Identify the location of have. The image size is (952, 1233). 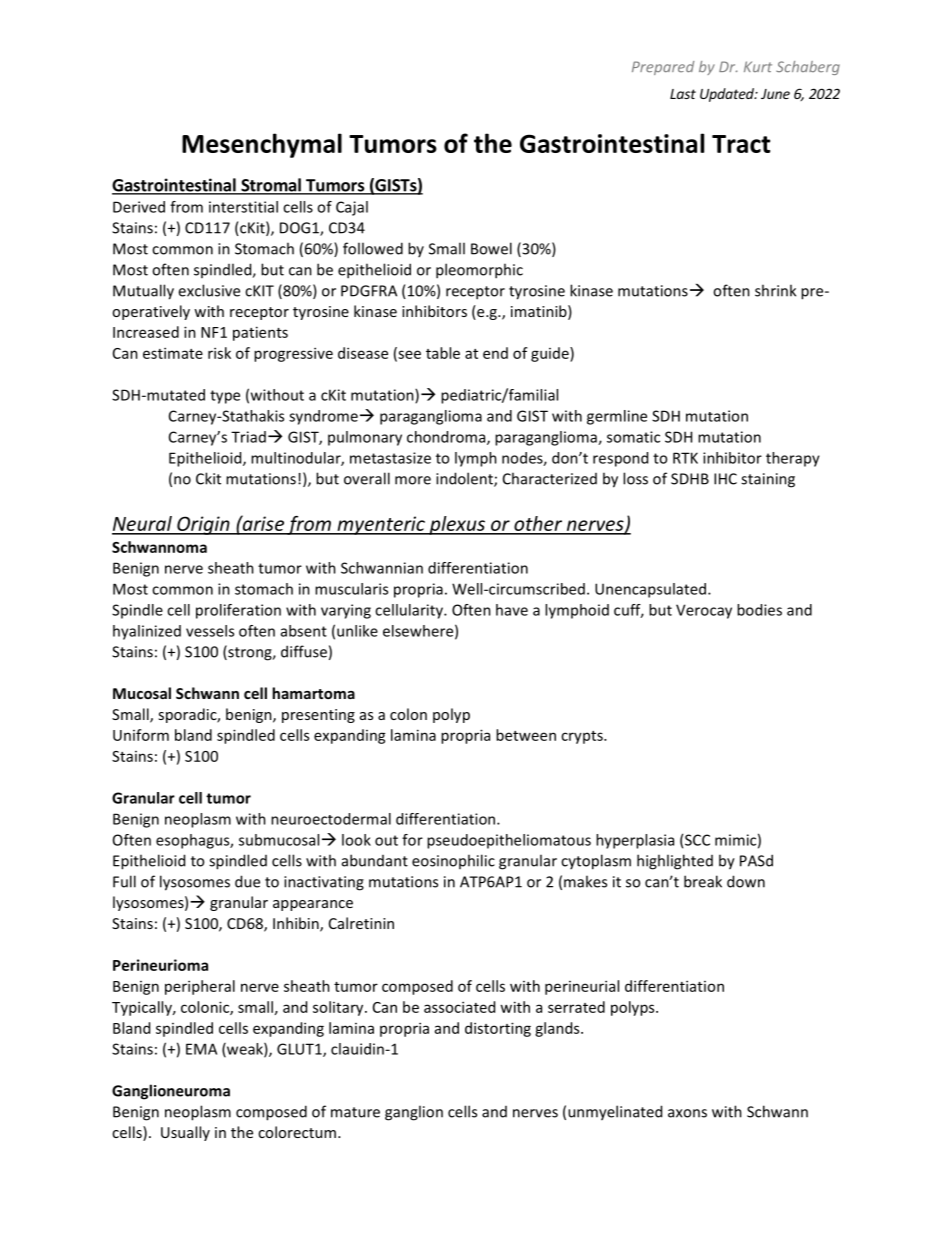
(512, 610).
